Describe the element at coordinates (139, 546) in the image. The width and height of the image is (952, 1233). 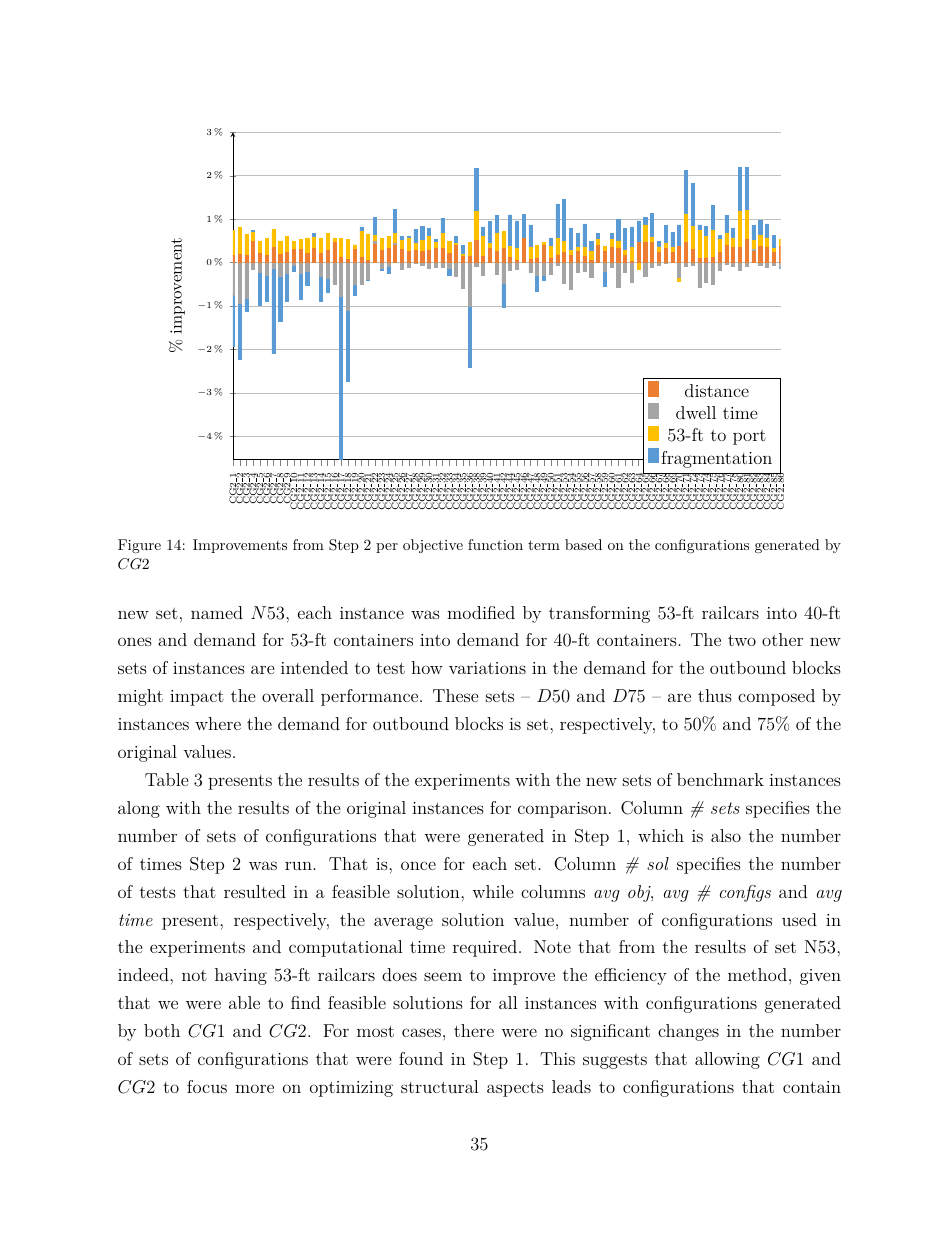
I see `Figure` at that location.
